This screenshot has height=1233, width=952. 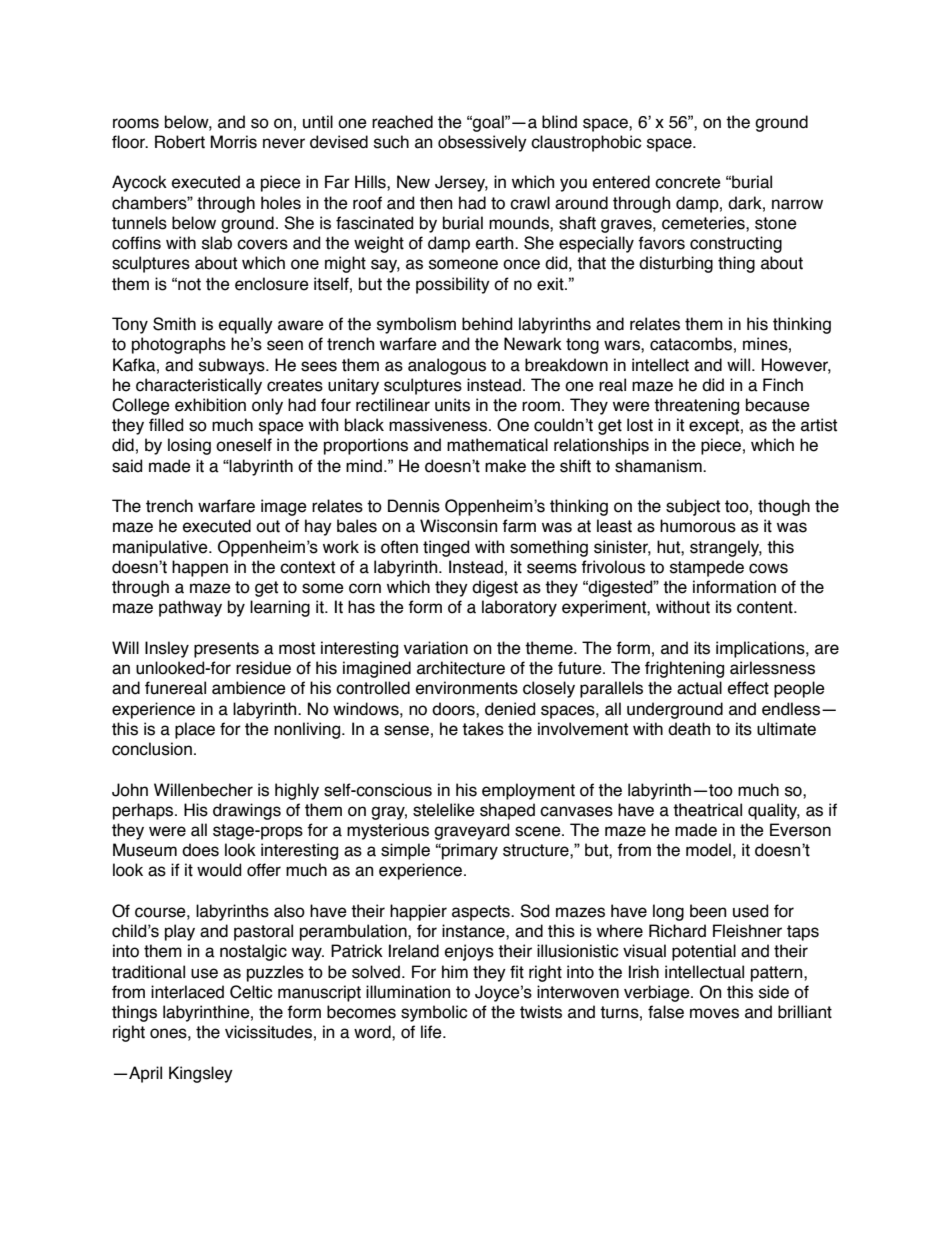 What do you see at coordinates (201, 1074) in the screenshot?
I see `Kingsley` at bounding box center [201, 1074].
